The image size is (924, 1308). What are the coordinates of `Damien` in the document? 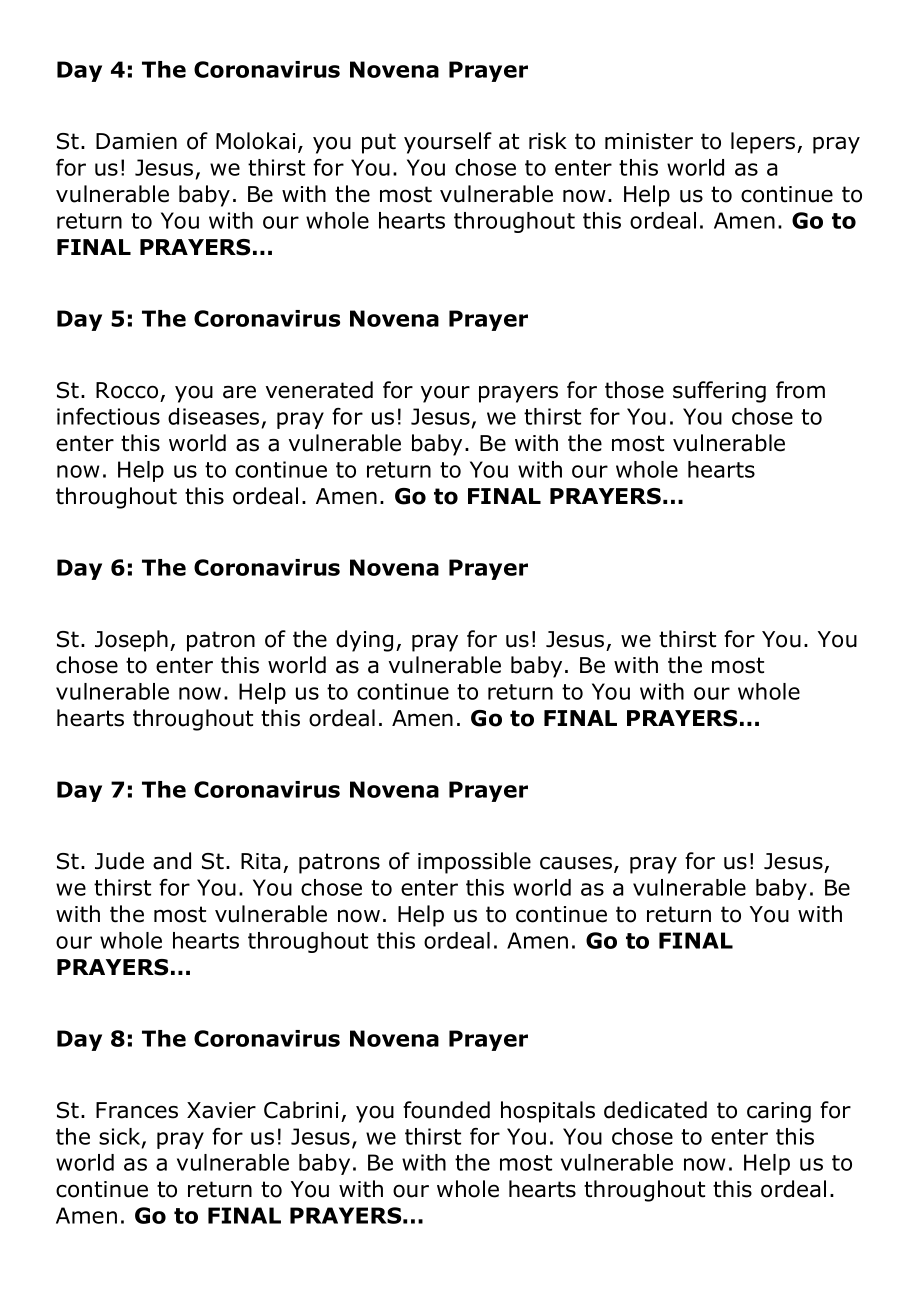 It's located at (136, 141).
